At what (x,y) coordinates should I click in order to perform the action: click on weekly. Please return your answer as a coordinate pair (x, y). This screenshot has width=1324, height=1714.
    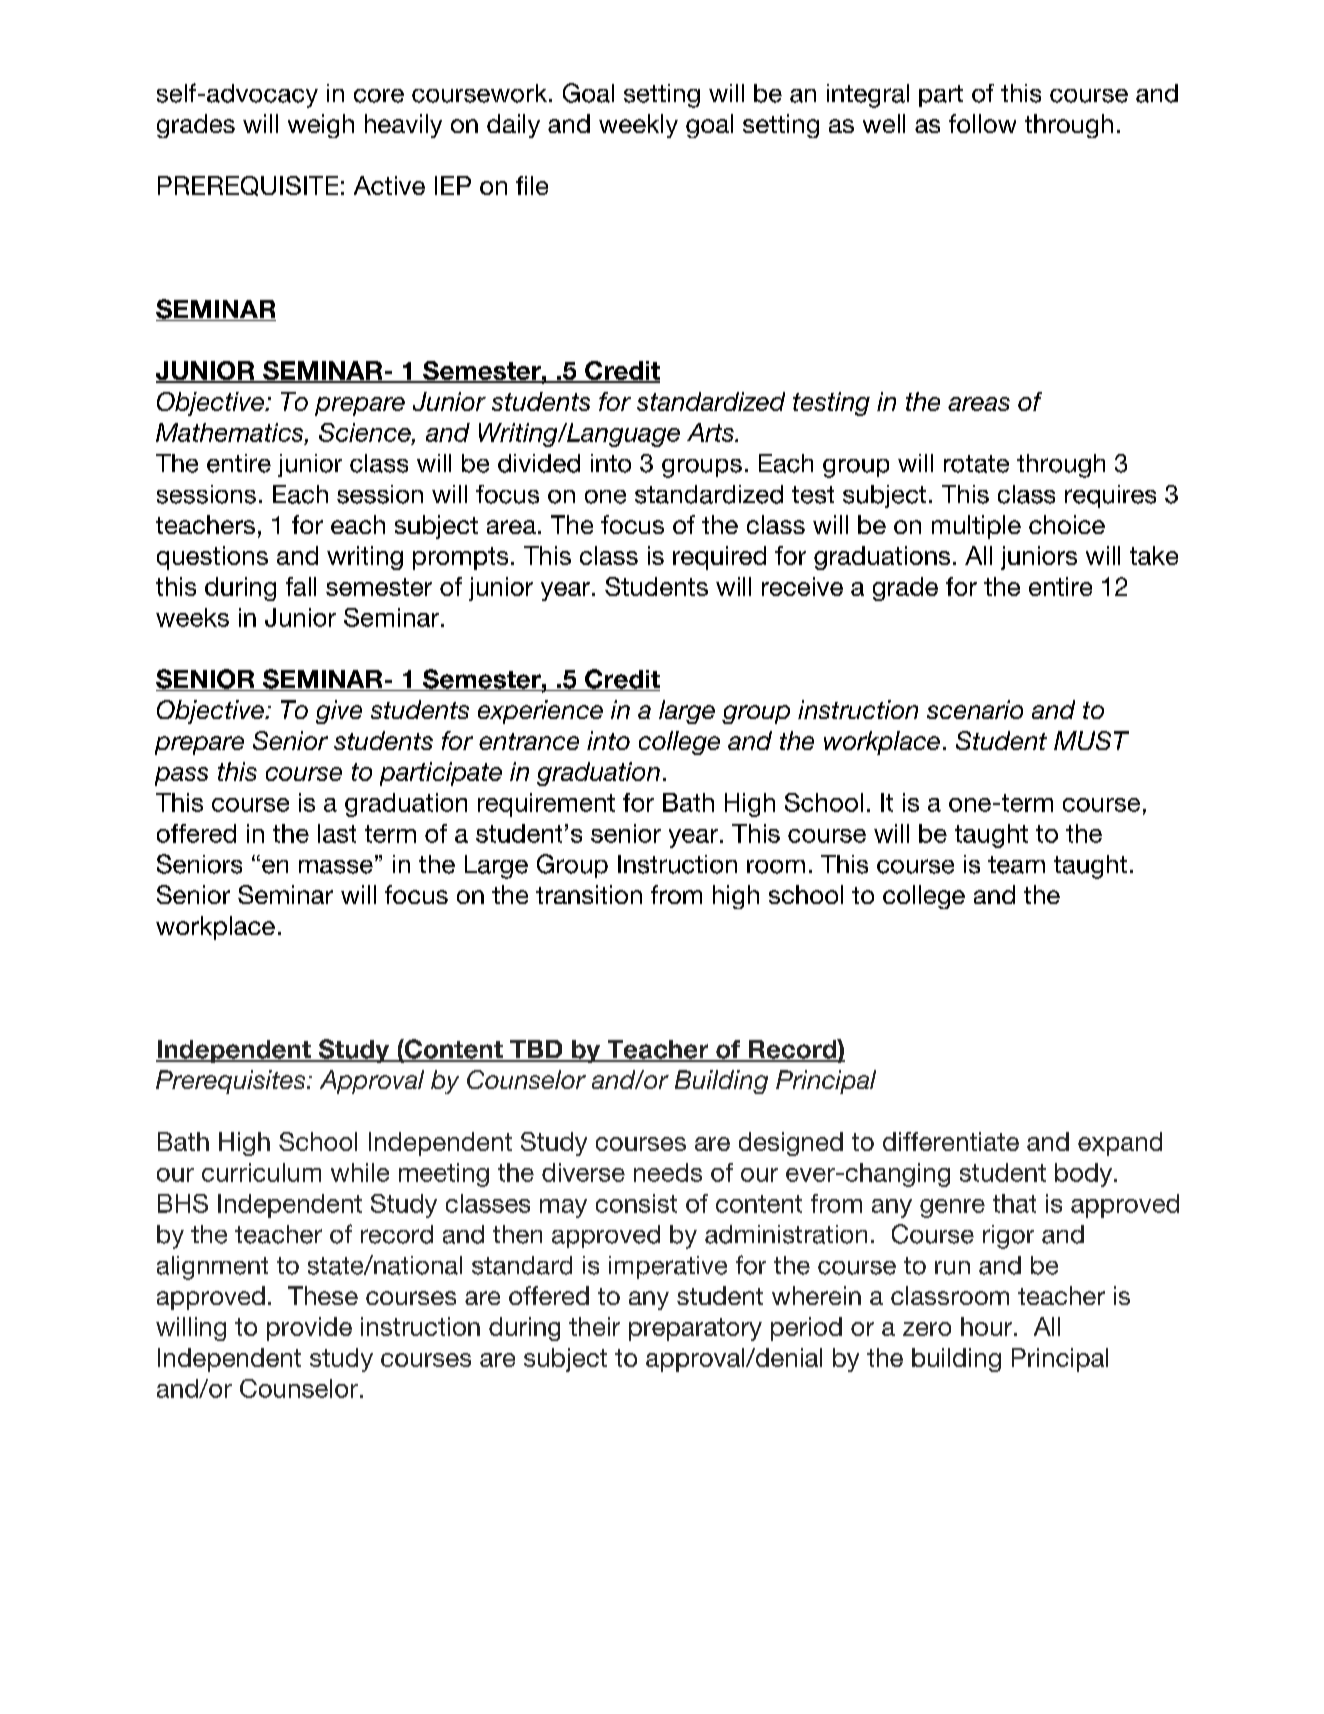
    Looking at the image, I should click on (638, 126).
